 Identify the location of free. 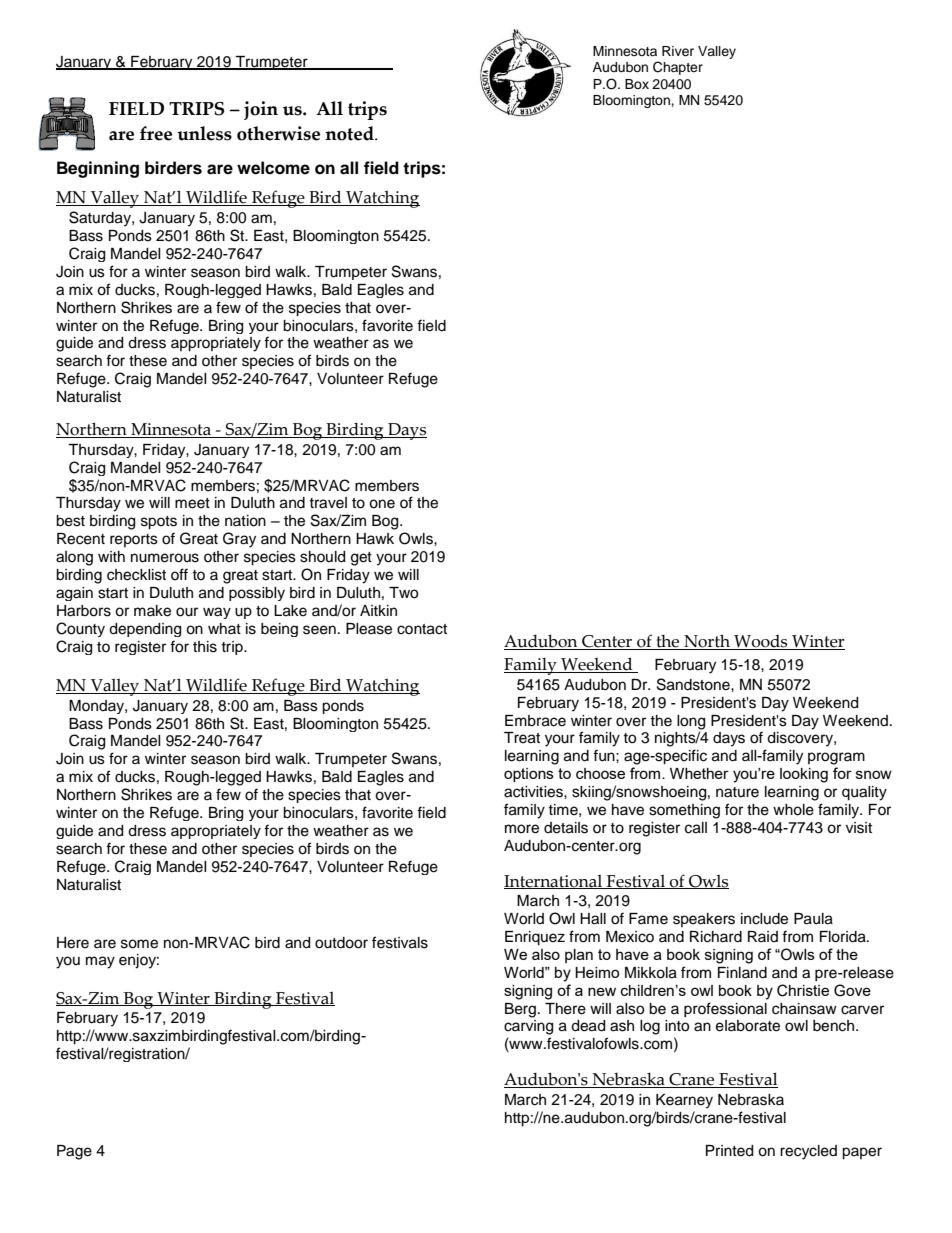
(156, 133).
